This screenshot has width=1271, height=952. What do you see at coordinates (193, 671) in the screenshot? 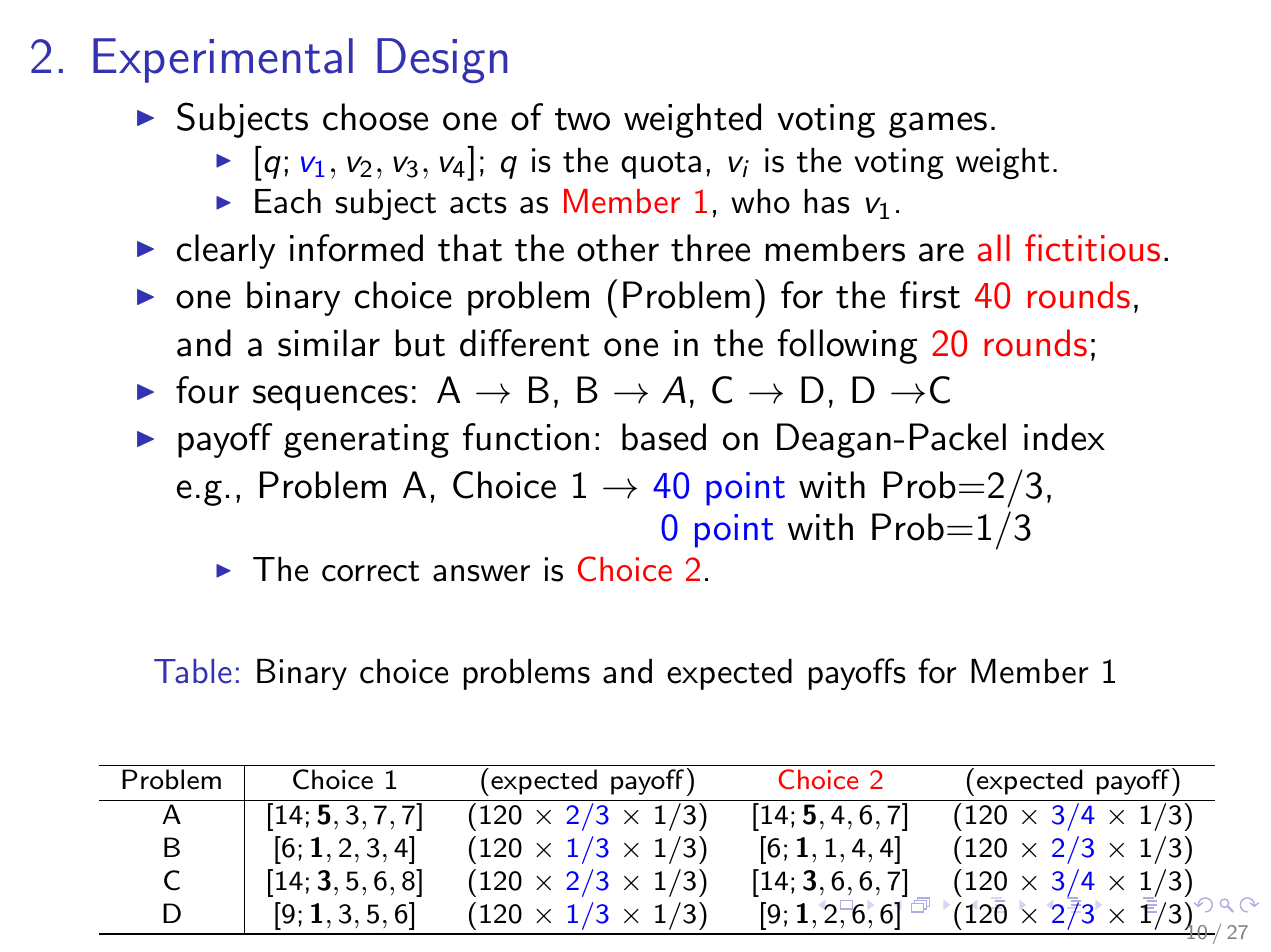
I see `Table` at bounding box center [193, 671].
